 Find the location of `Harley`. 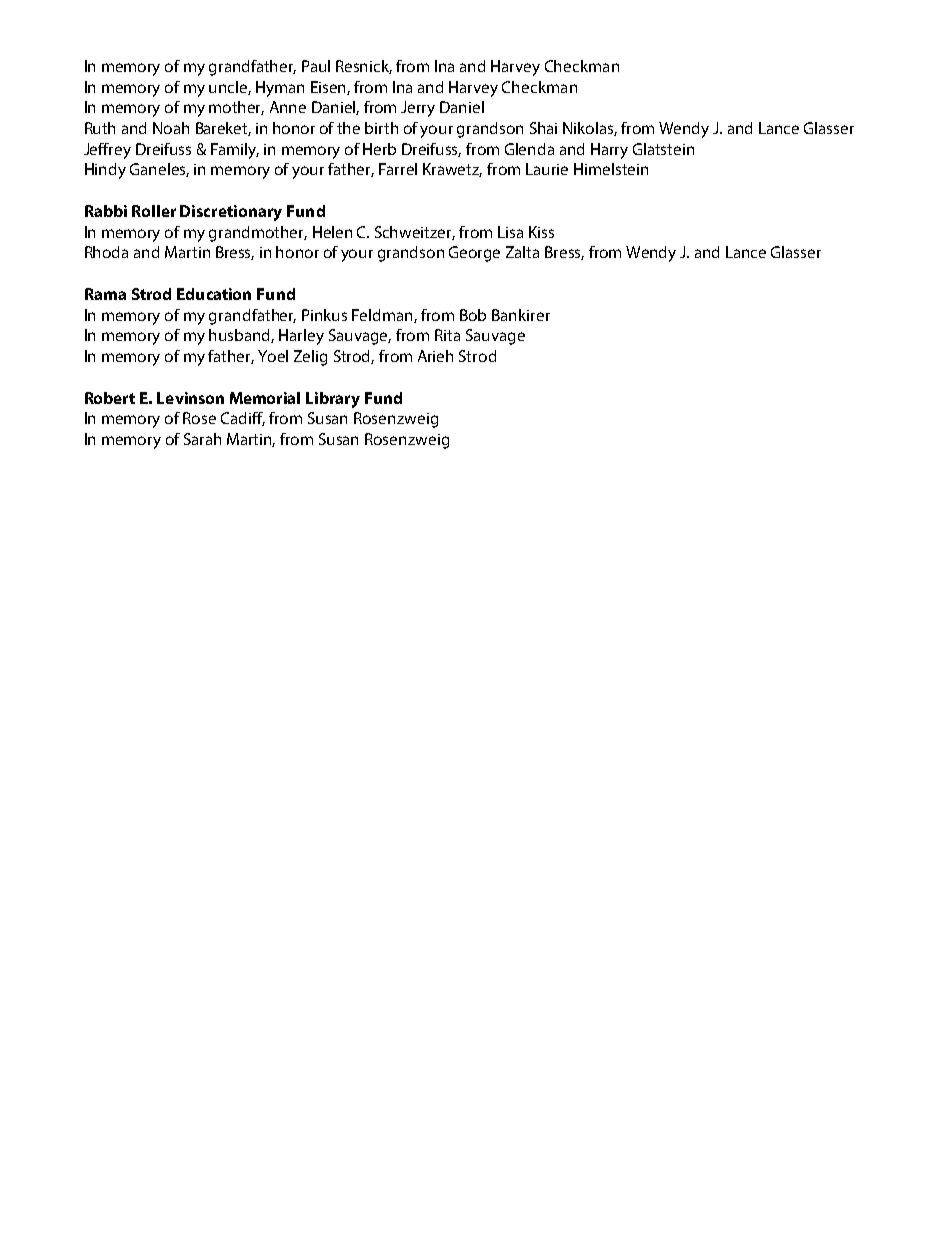

Harley is located at coordinates (301, 337).
